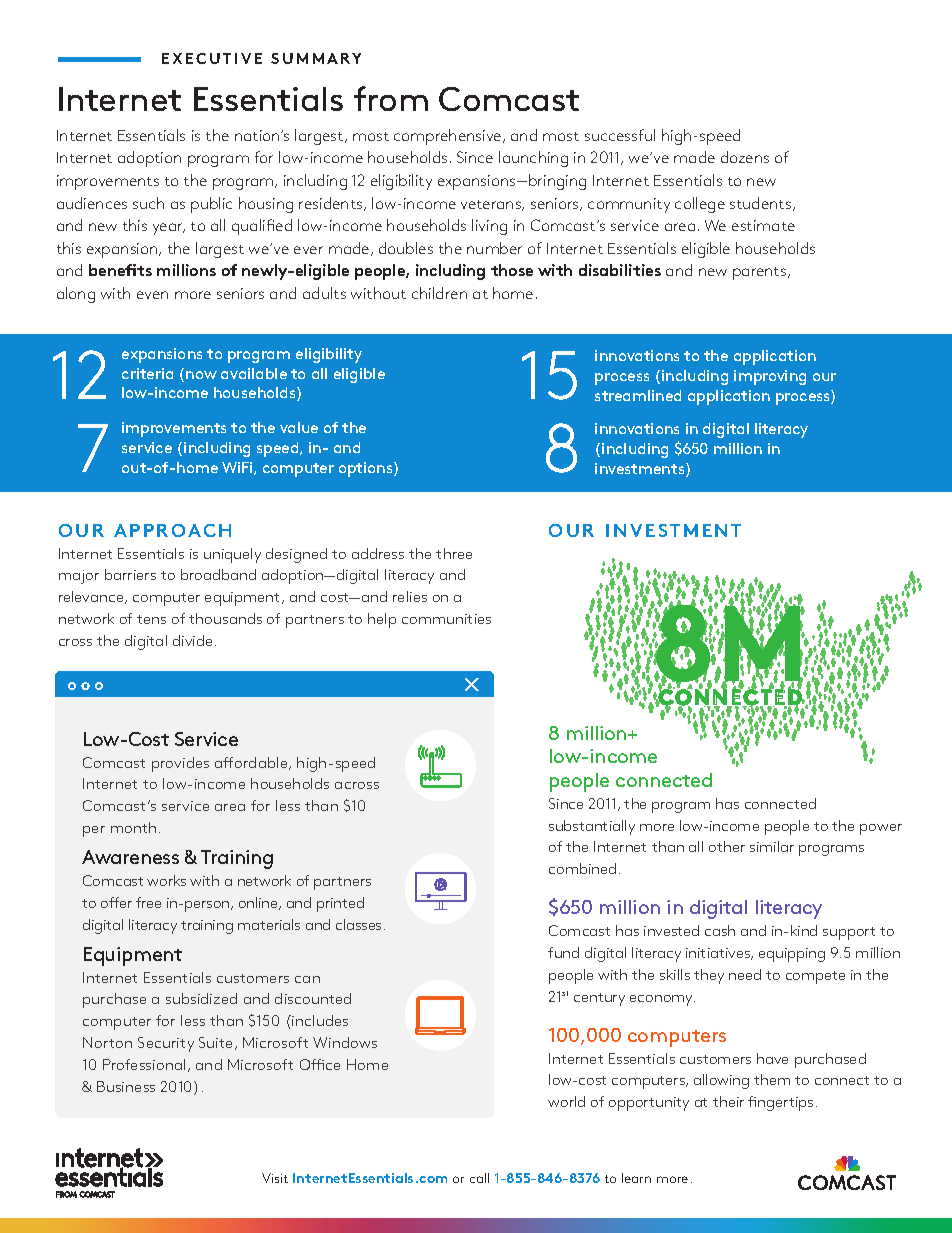 The height and width of the page is (1233, 952). What do you see at coordinates (881, 829) in the page?
I see `power` at bounding box center [881, 829].
